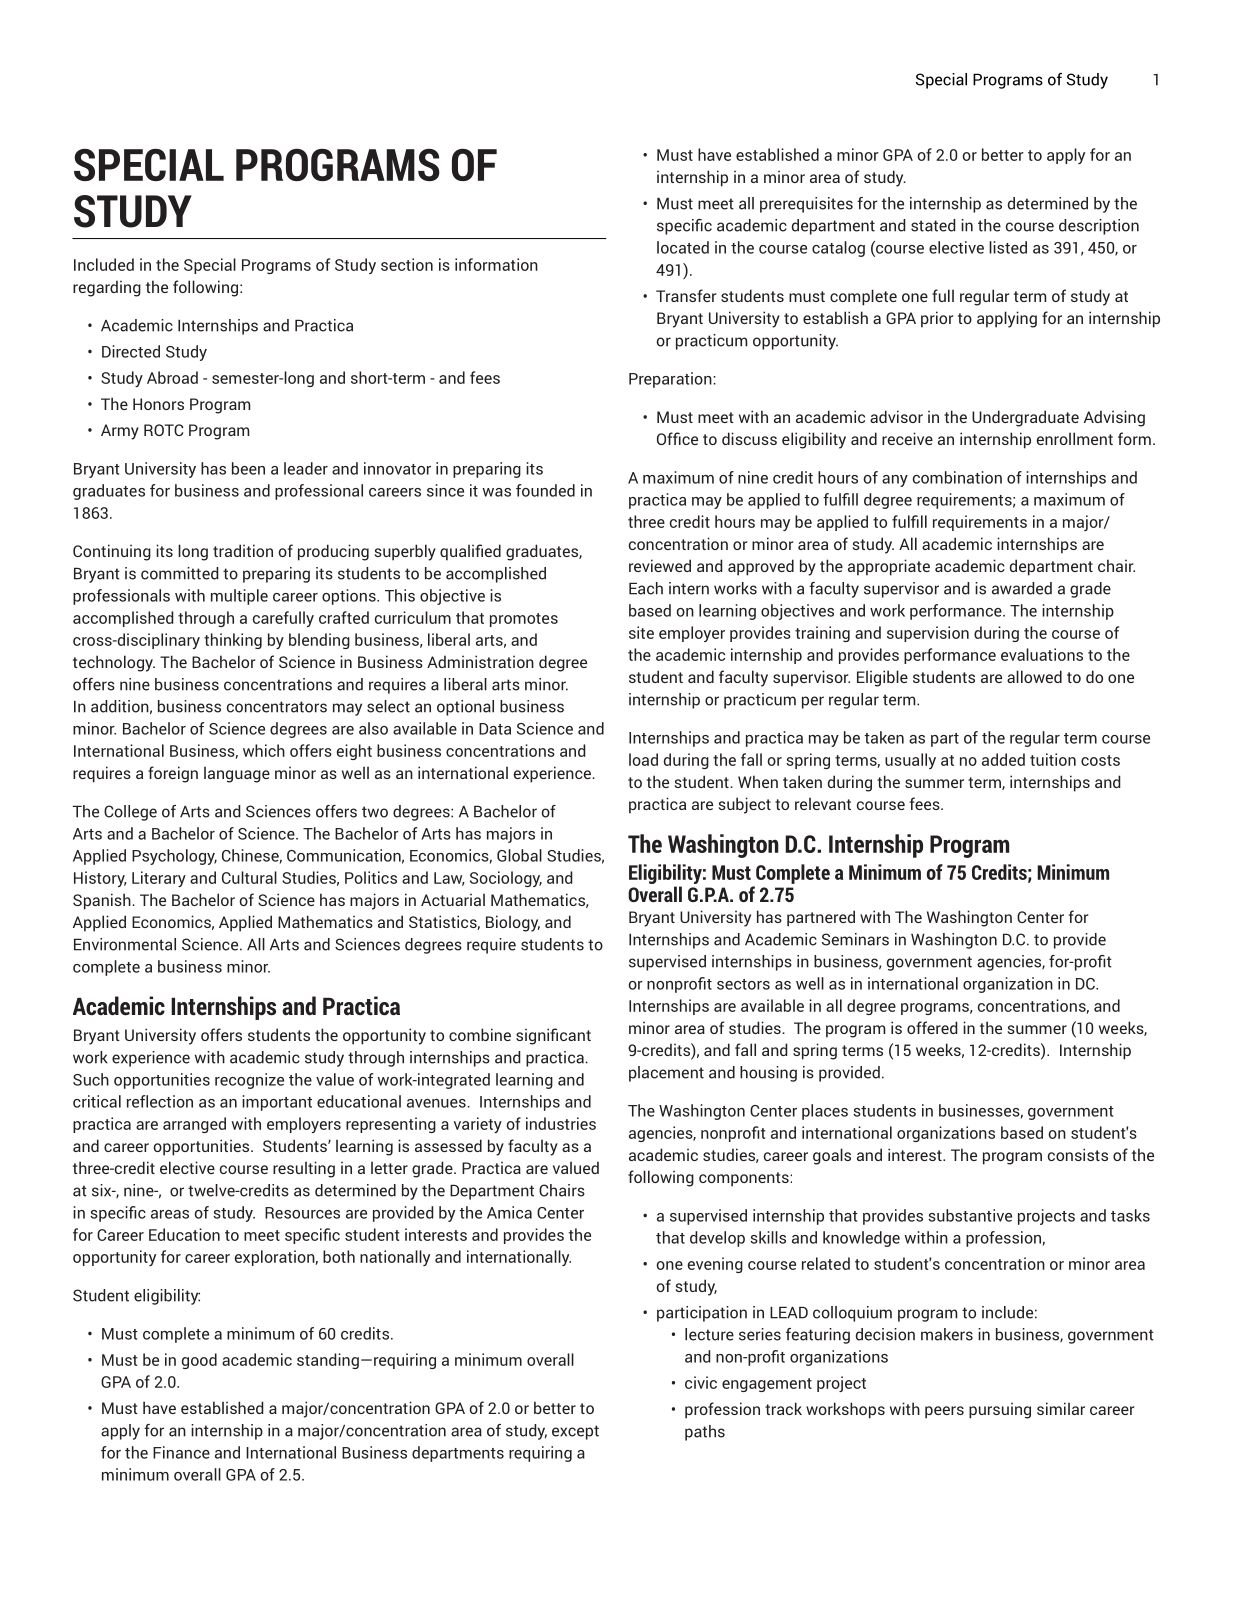 The image size is (1234, 1597). Describe the element at coordinates (1042, 654) in the image. I see `evaluations` at that location.
